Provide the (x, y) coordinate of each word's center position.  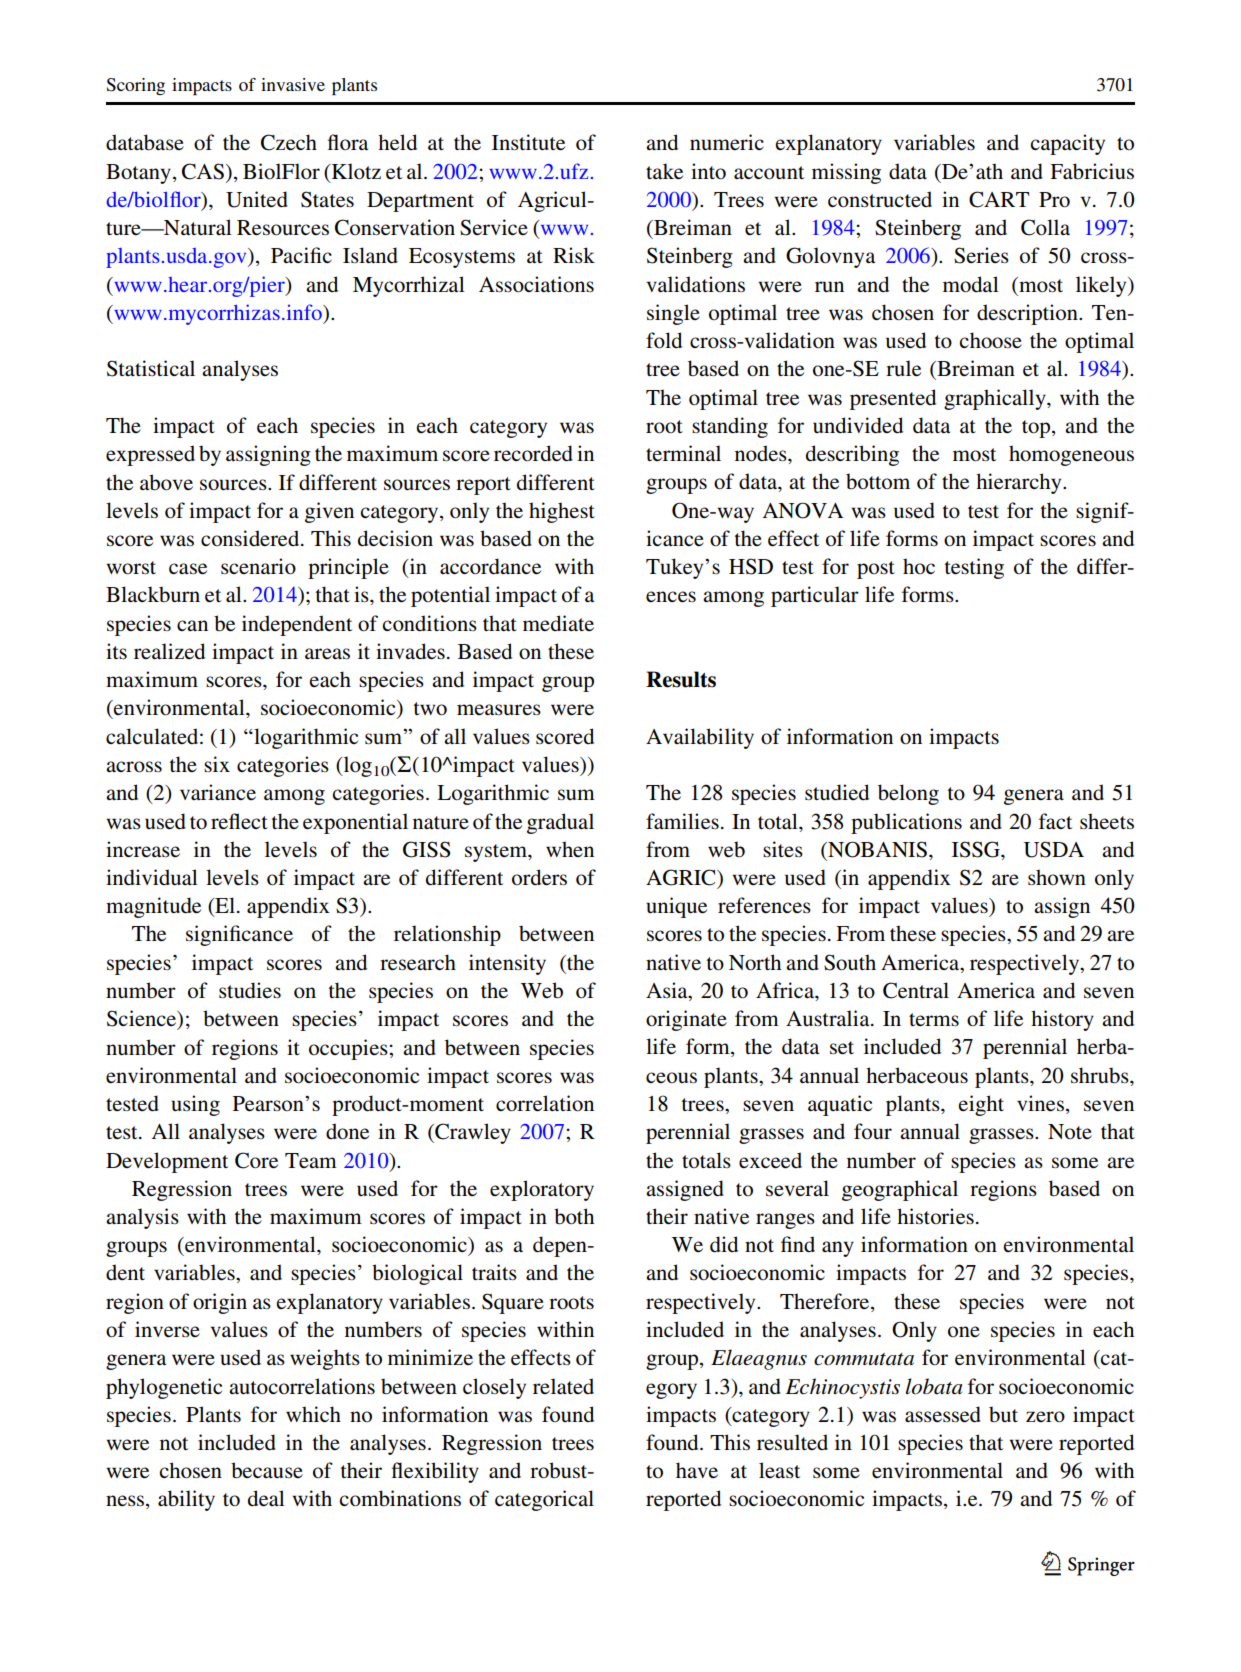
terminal (683, 453)
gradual (560, 823)
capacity (1067, 144)
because (267, 1470)
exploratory (542, 1190)
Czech (289, 142)
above (166, 482)
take (664, 171)
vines (1040, 1103)
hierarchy (1020, 483)
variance (218, 792)
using (195, 1105)
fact (1055, 821)
